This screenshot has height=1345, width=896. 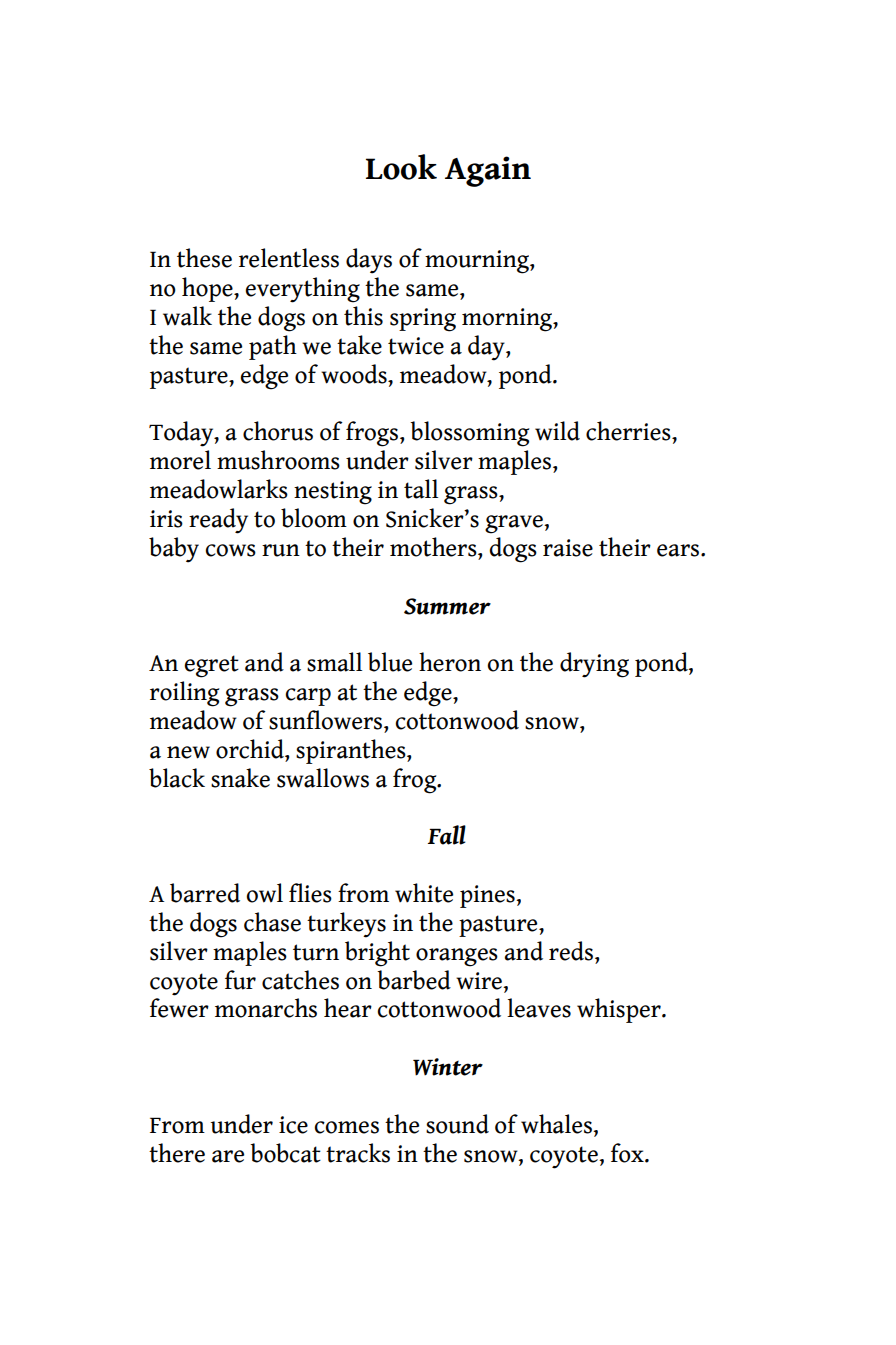 What do you see at coordinates (414, 980) in the screenshot?
I see `barbed` at bounding box center [414, 980].
